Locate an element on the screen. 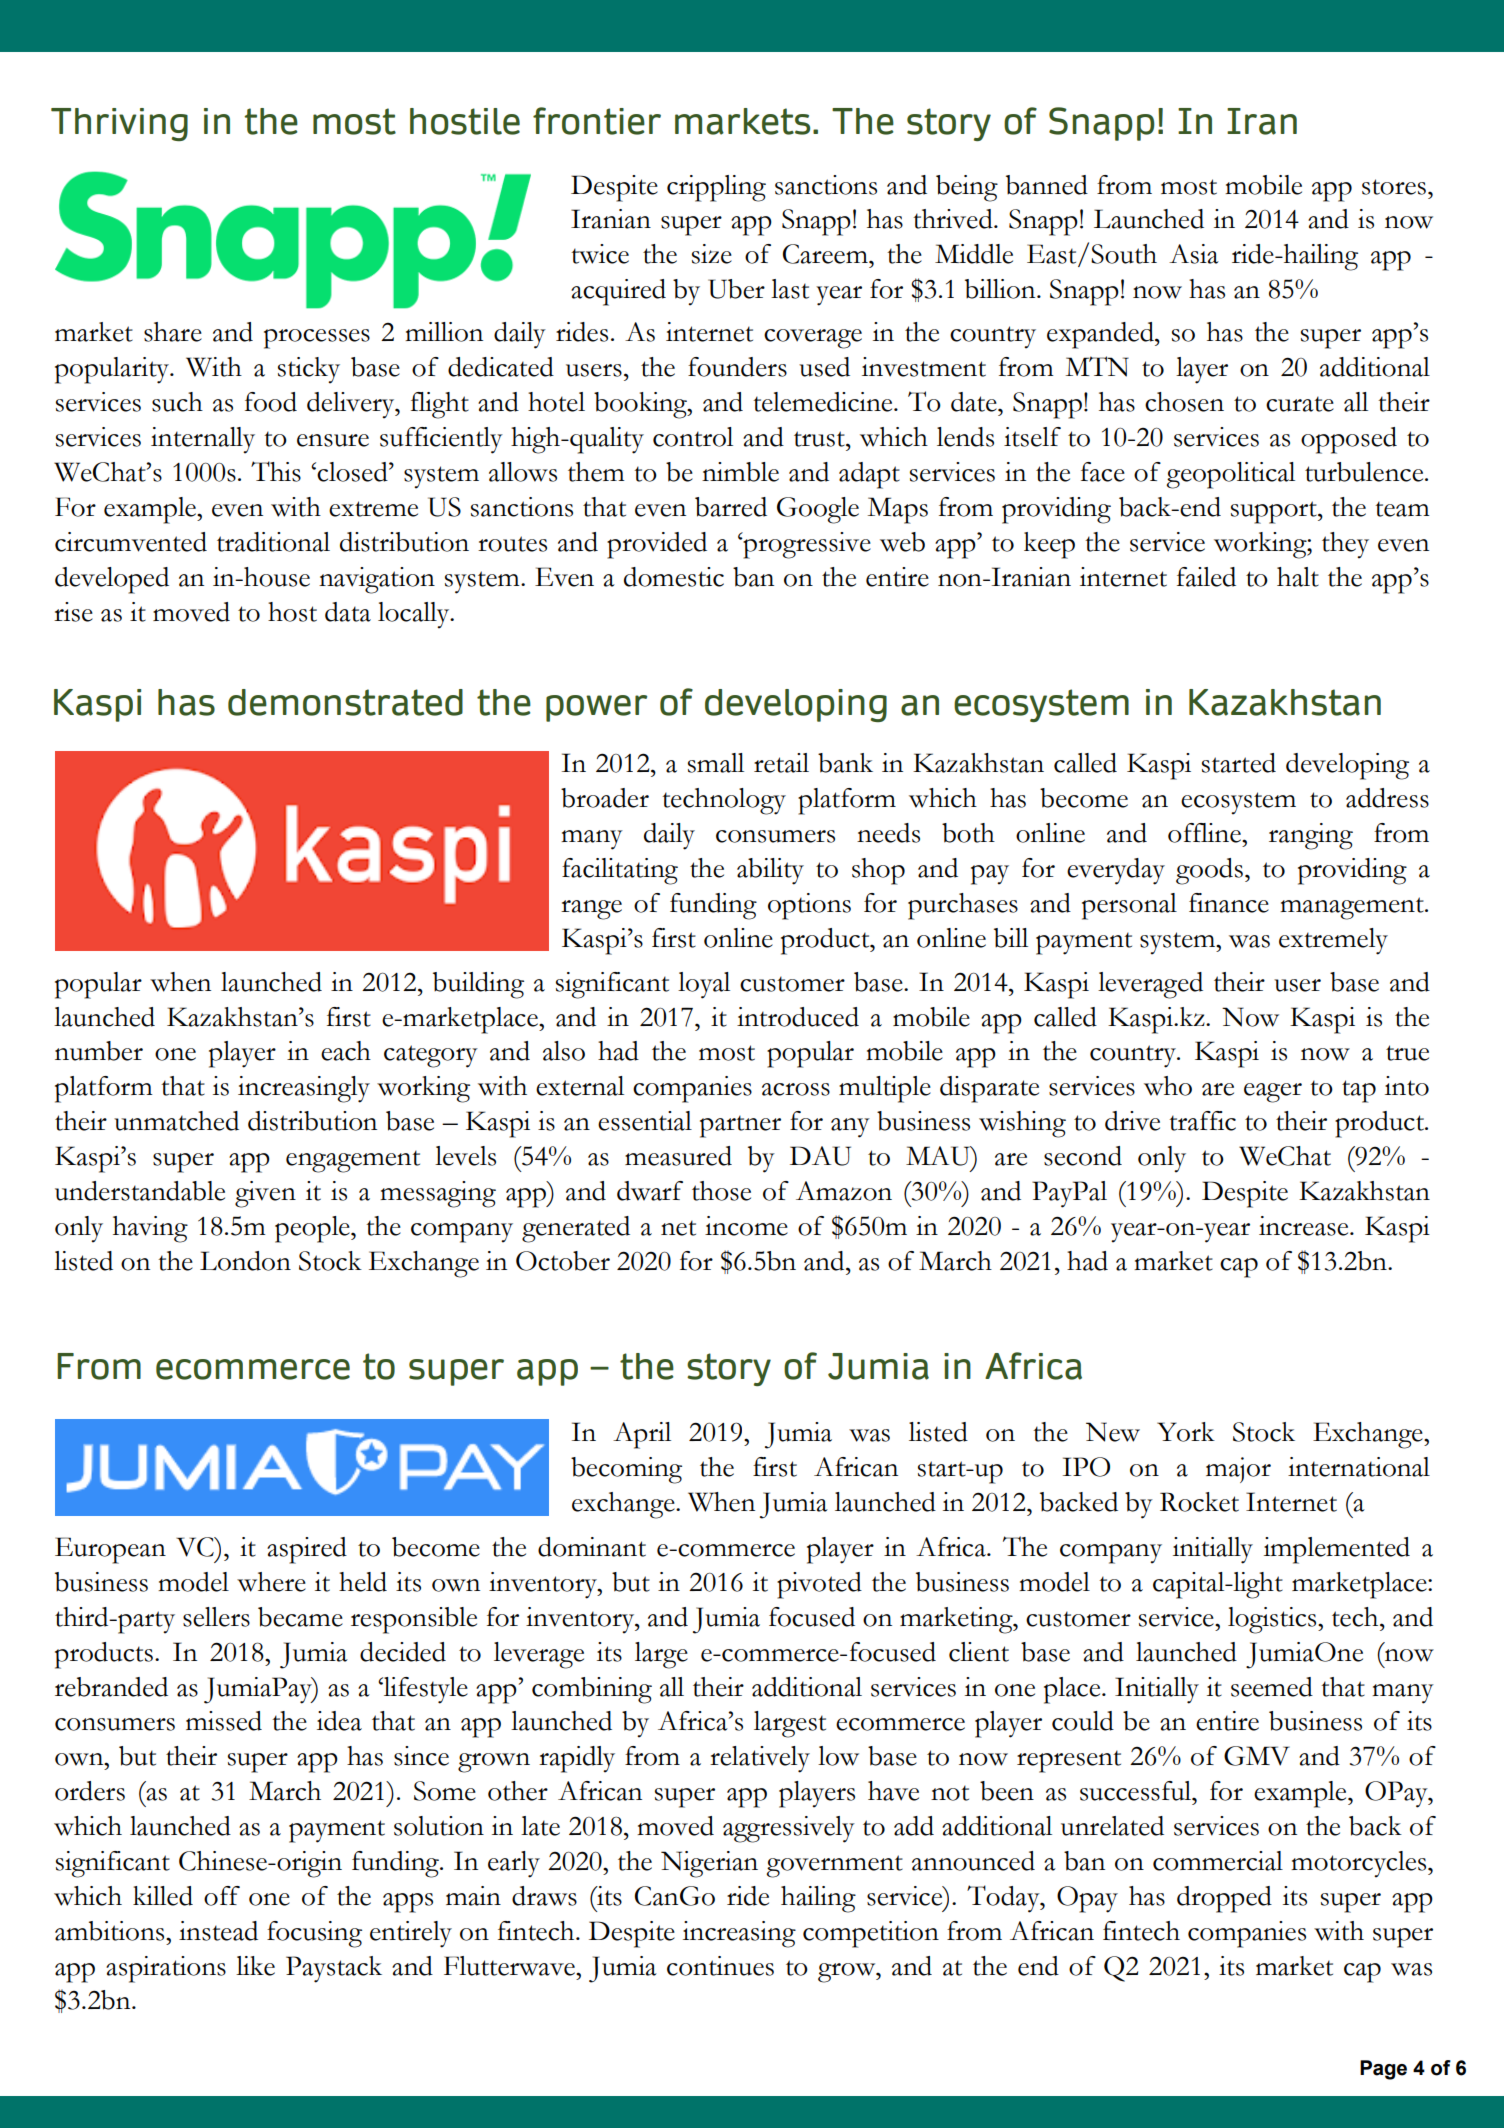  like is located at coordinates (255, 1966).
